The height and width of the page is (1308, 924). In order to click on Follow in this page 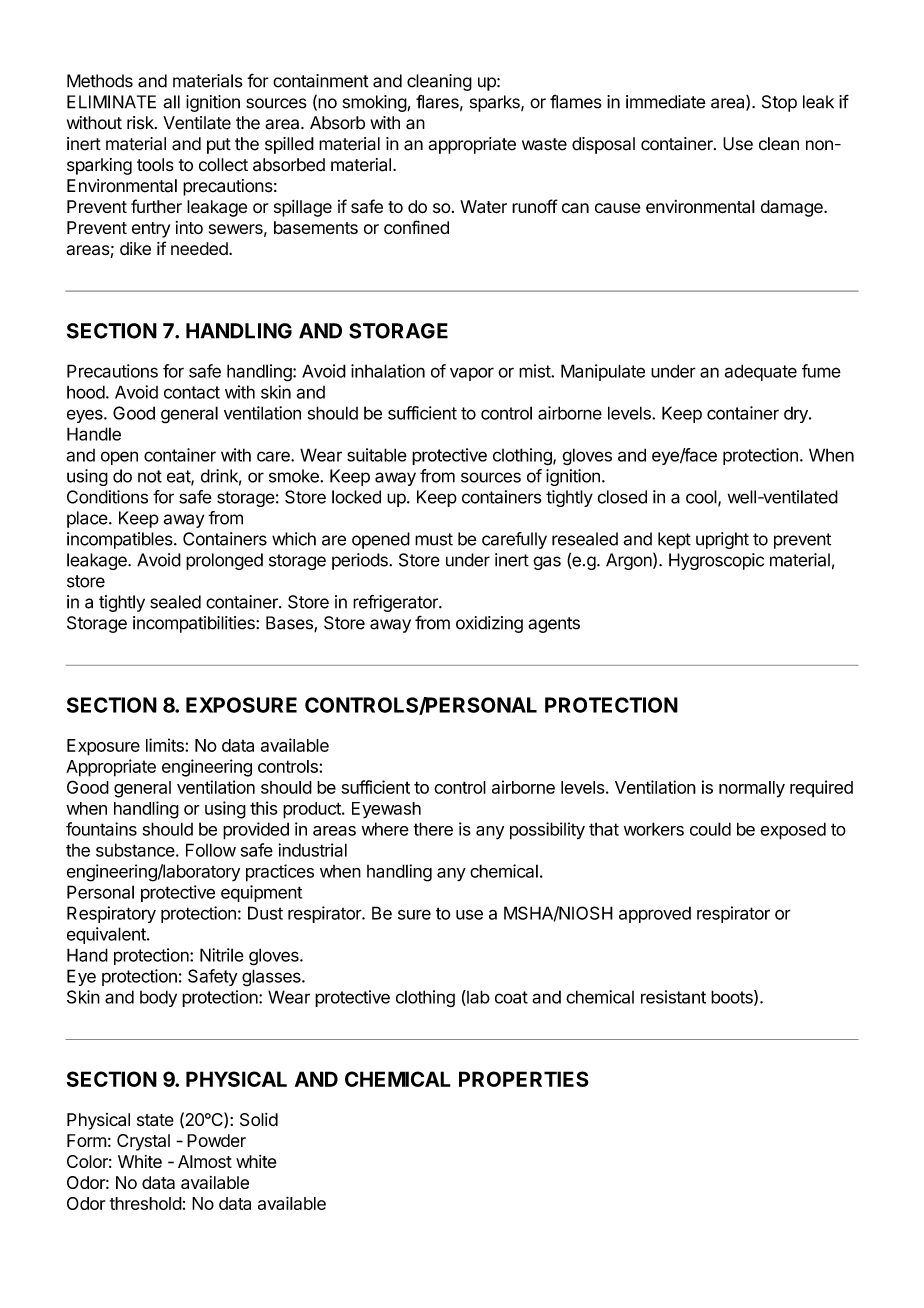, I will do `click(211, 850)`.
